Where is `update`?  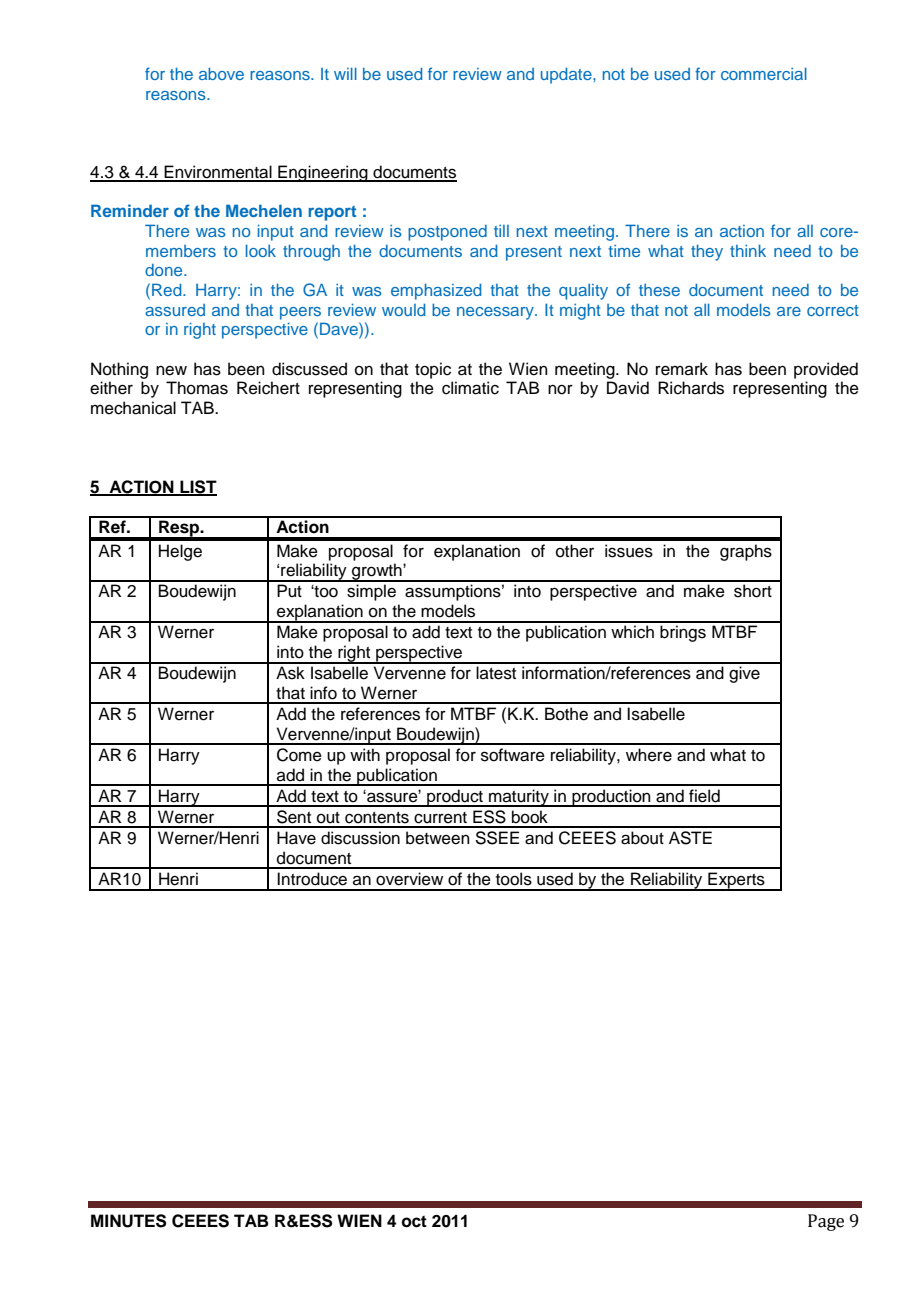
update is located at coordinates (567, 76).
